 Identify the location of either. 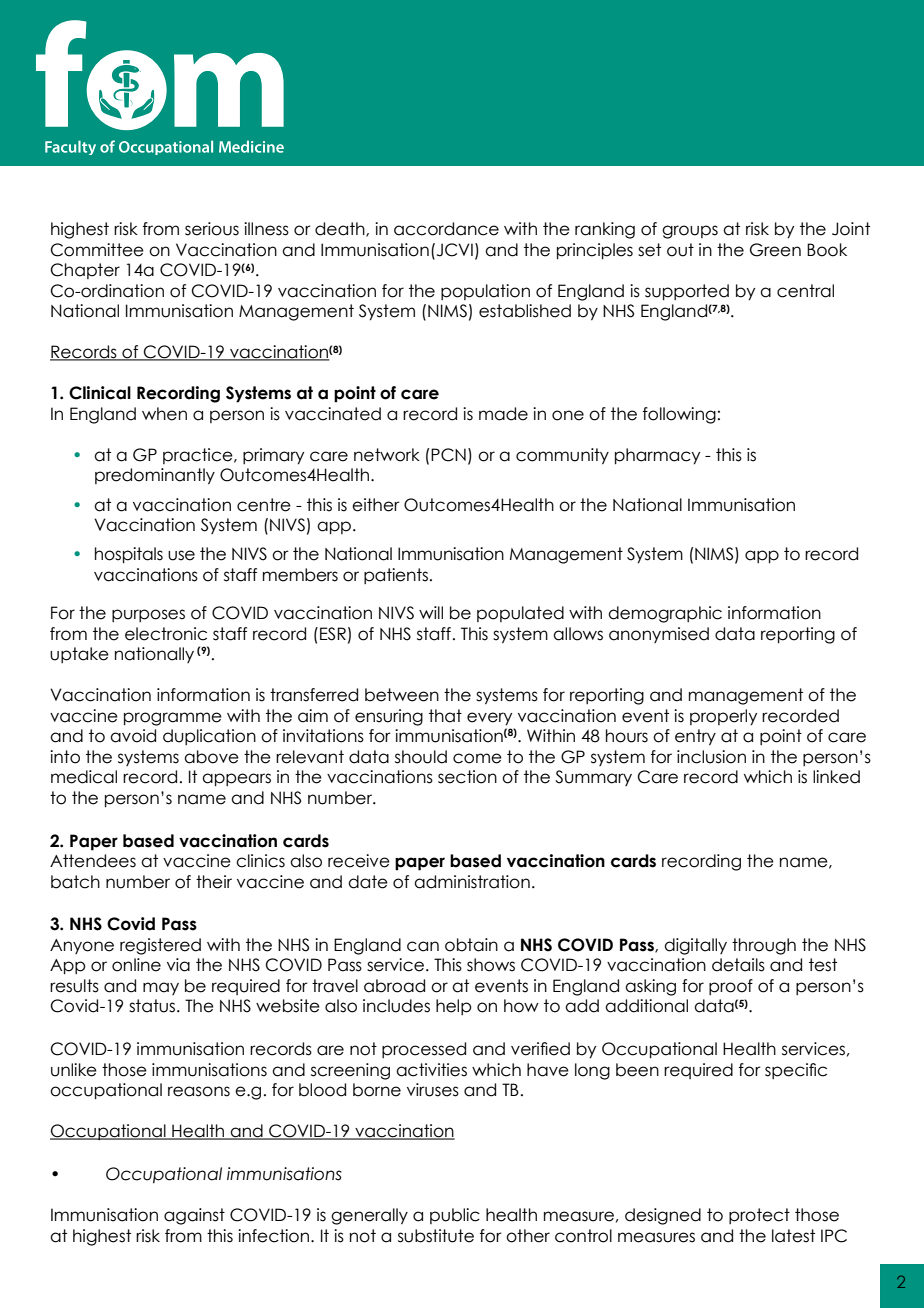
(376, 505).
